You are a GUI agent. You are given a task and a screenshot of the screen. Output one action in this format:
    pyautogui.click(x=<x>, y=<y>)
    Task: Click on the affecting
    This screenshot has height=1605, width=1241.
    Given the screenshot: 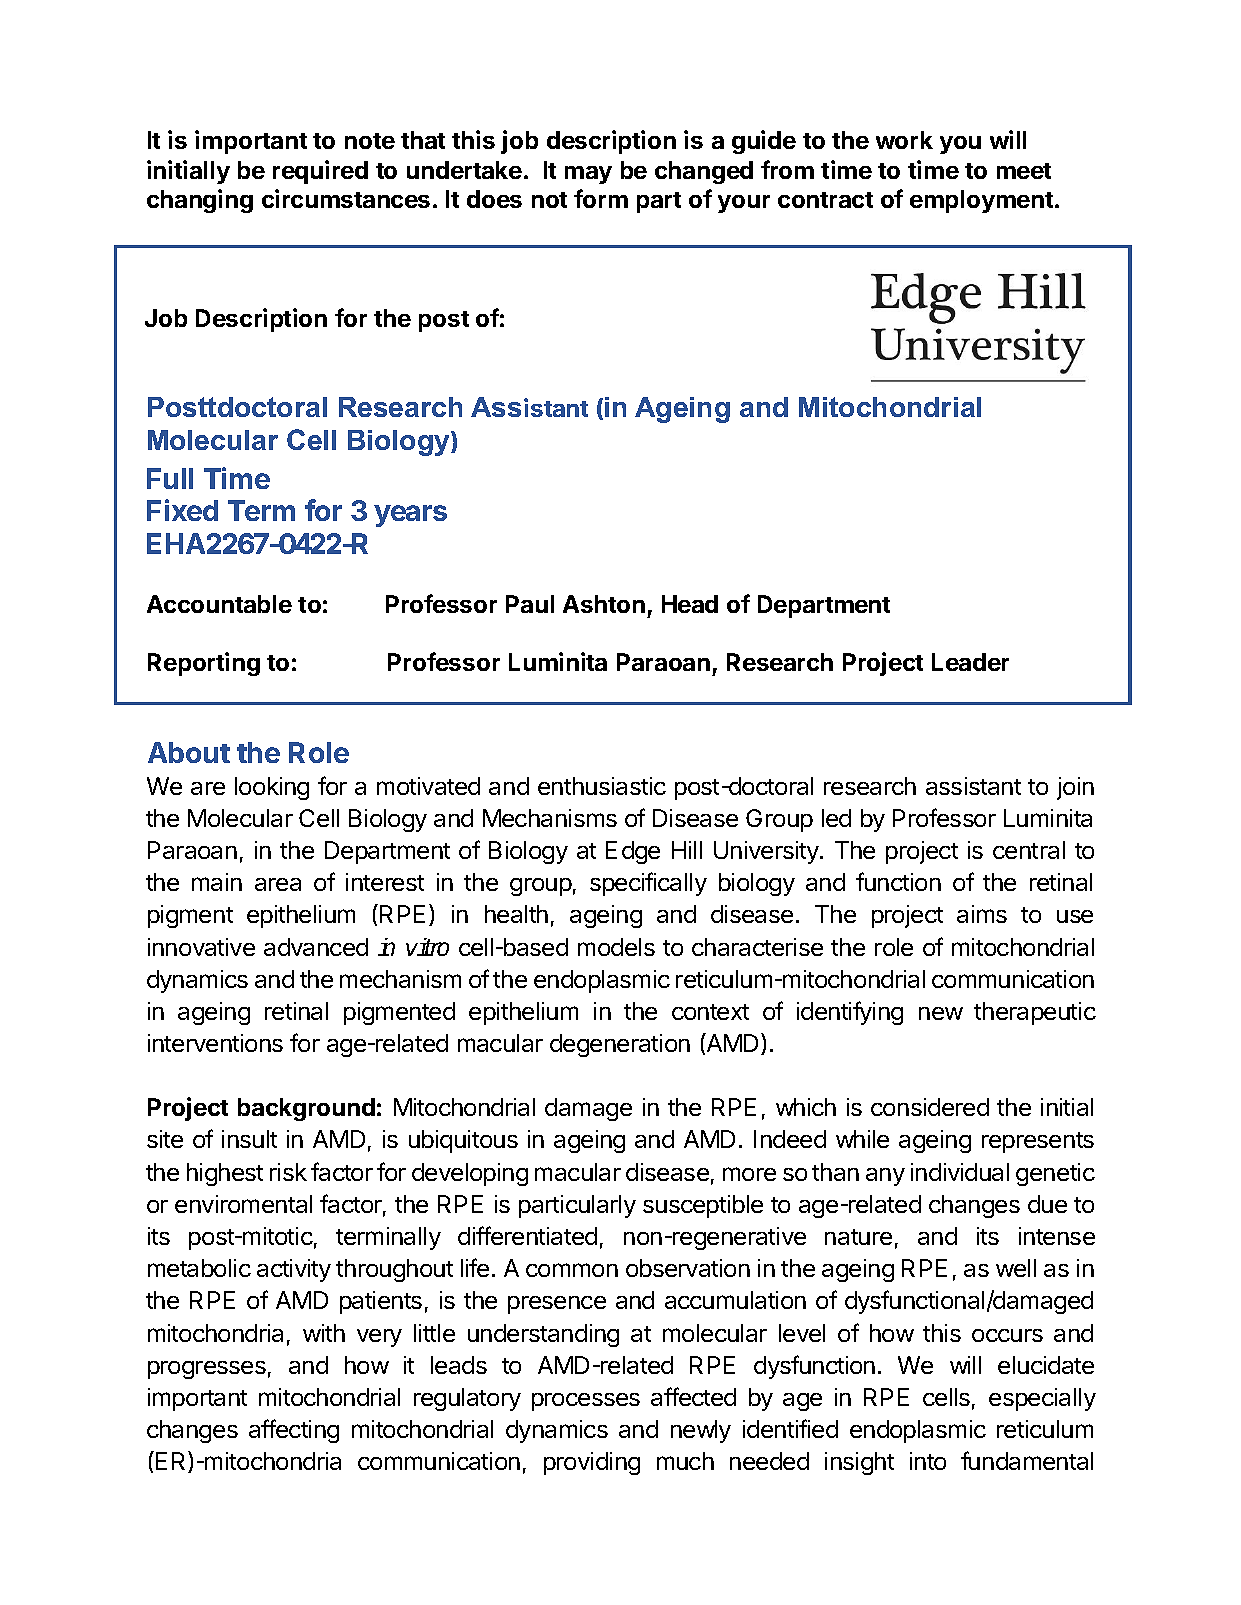 What is the action you would take?
    pyautogui.click(x=294, y=1431)
